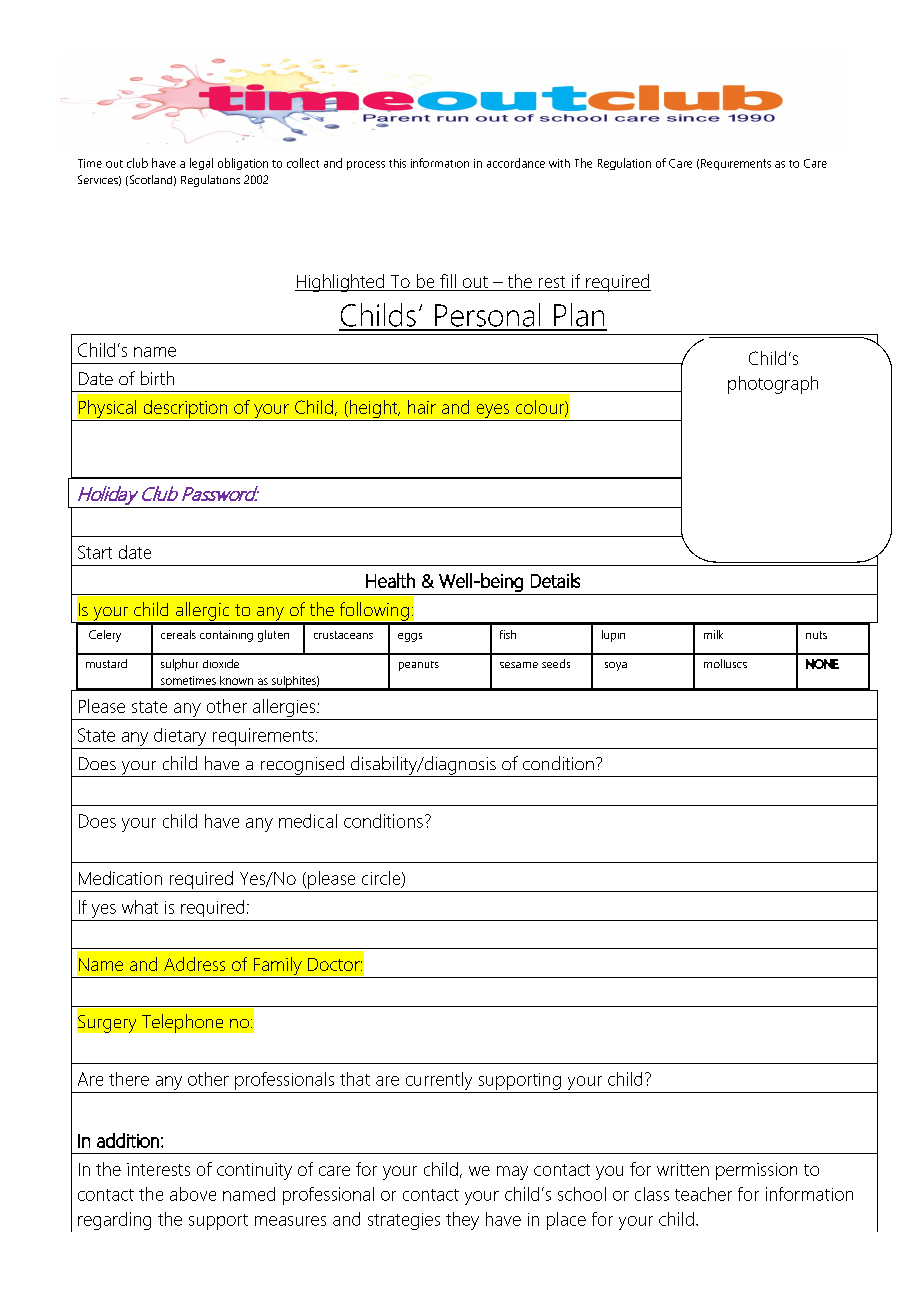 The width and height of the screenshot is (924, 1308). I want to click on Health, so click(390, 580).
